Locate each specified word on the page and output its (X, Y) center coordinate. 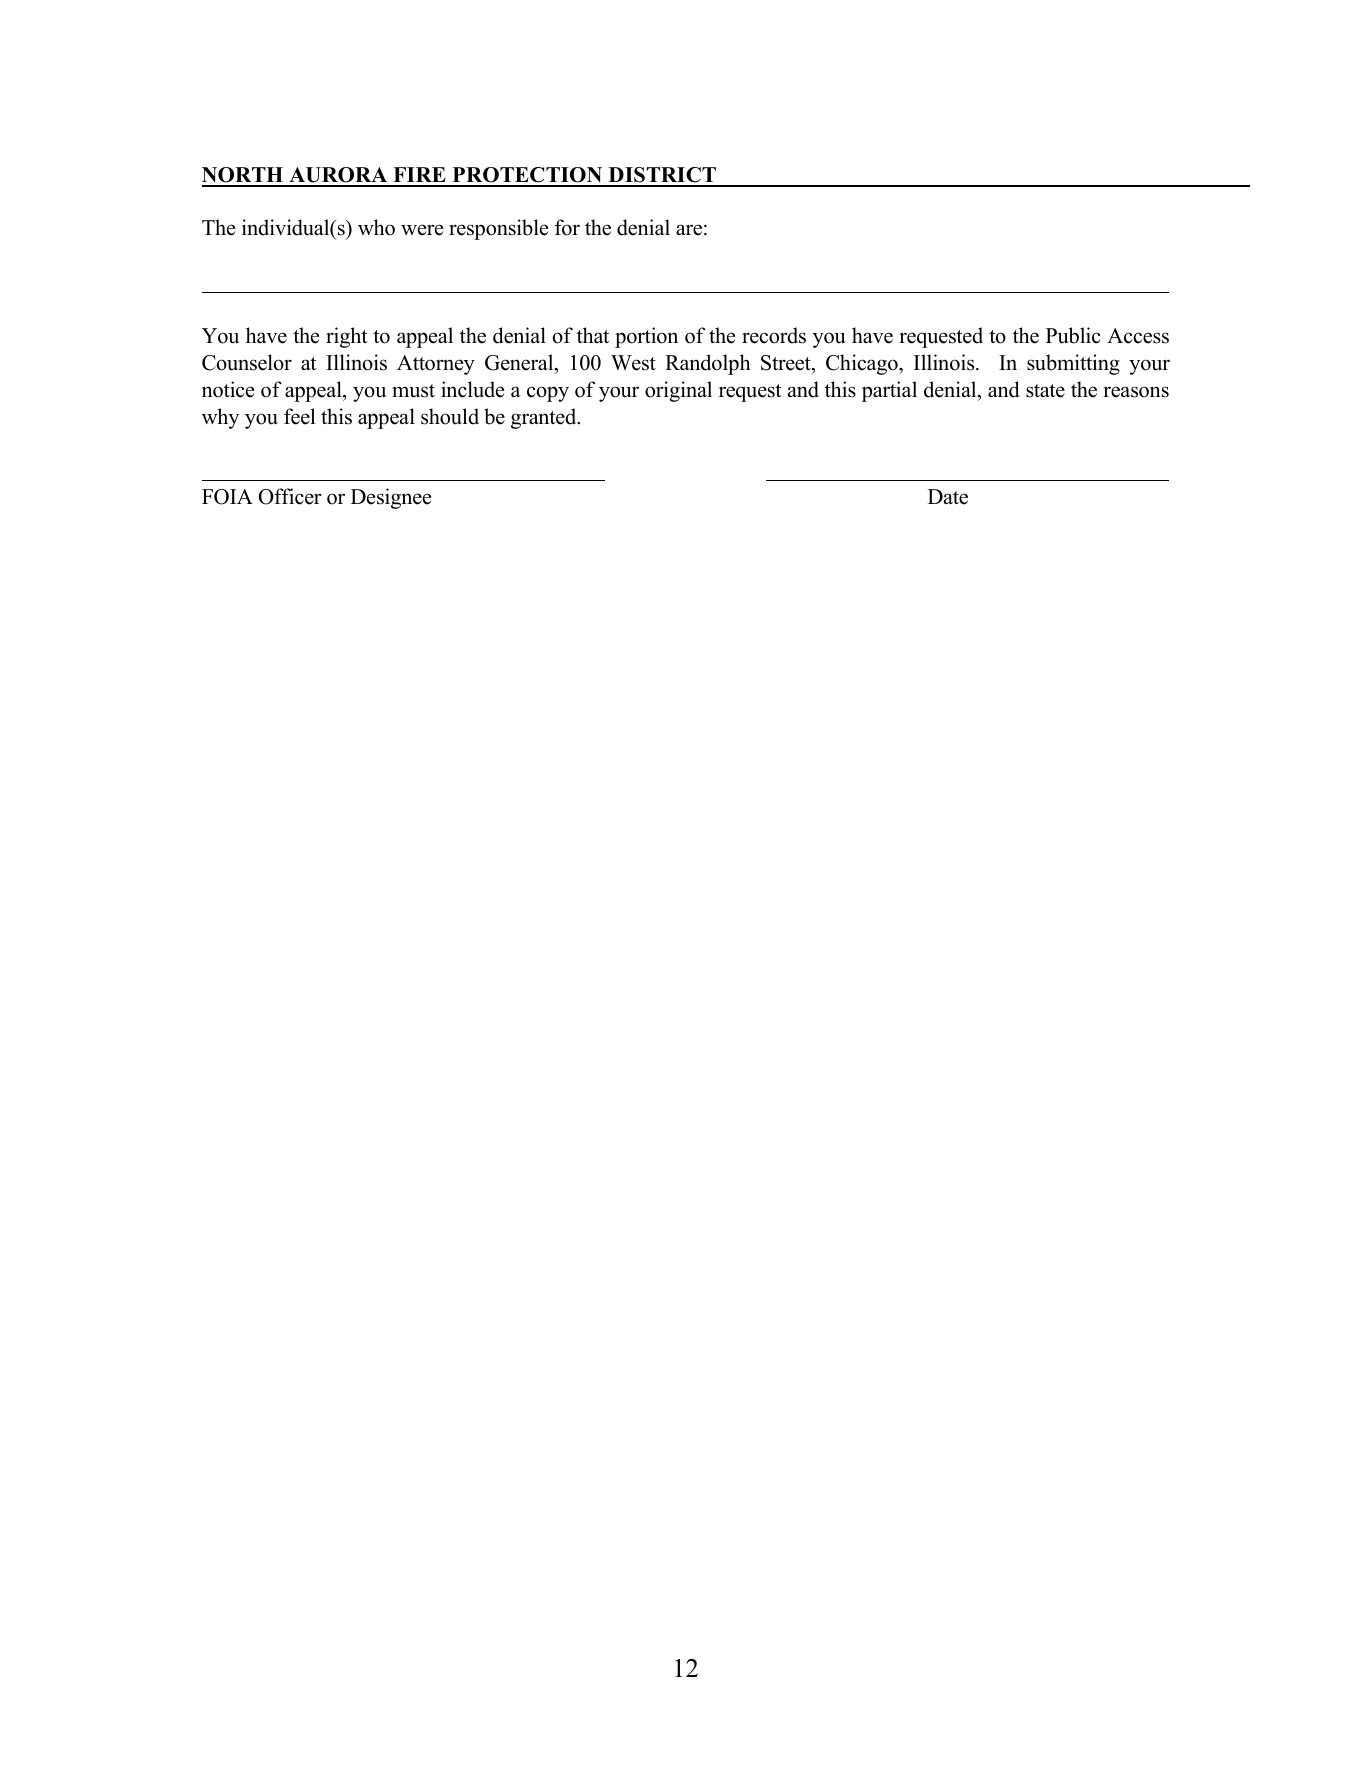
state (1045, 391)
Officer (290, 496)
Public (1073, 335)
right (347, 337)
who (376, 227)
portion (646, 337)
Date (948, 497)
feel (300, 416)
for (567, 227)
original (678, 391)
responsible (498, 229)
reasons (1136, 392)
